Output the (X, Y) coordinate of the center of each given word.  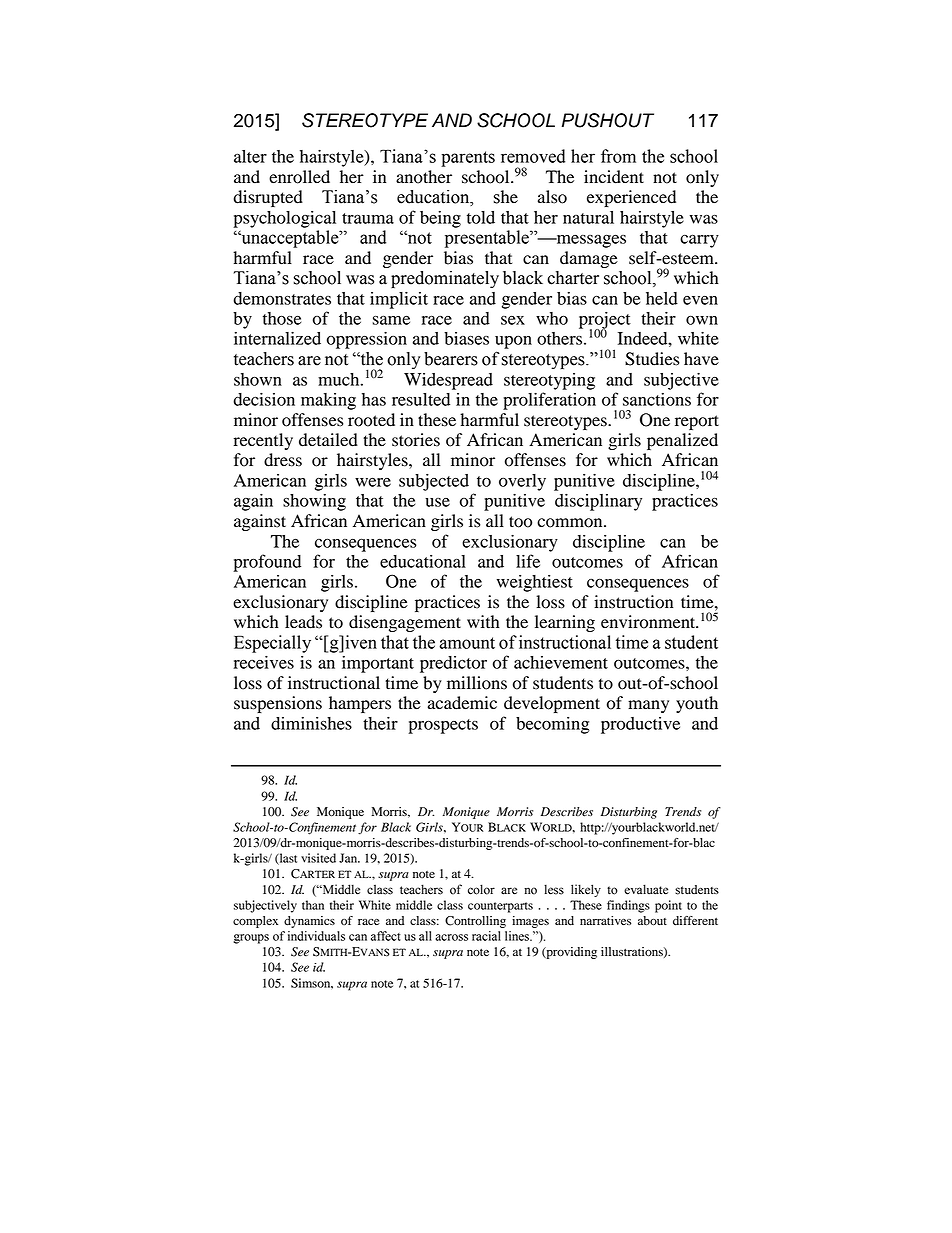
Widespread (448, 381)
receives (264, 662)
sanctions (657, 399)
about (652, 921)
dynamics (309, 922)
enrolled (299, 177)
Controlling (475, 922)
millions (477, 683)
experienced (631, 198)
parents (468, 159)
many (648, 706)
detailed (328, 440)
